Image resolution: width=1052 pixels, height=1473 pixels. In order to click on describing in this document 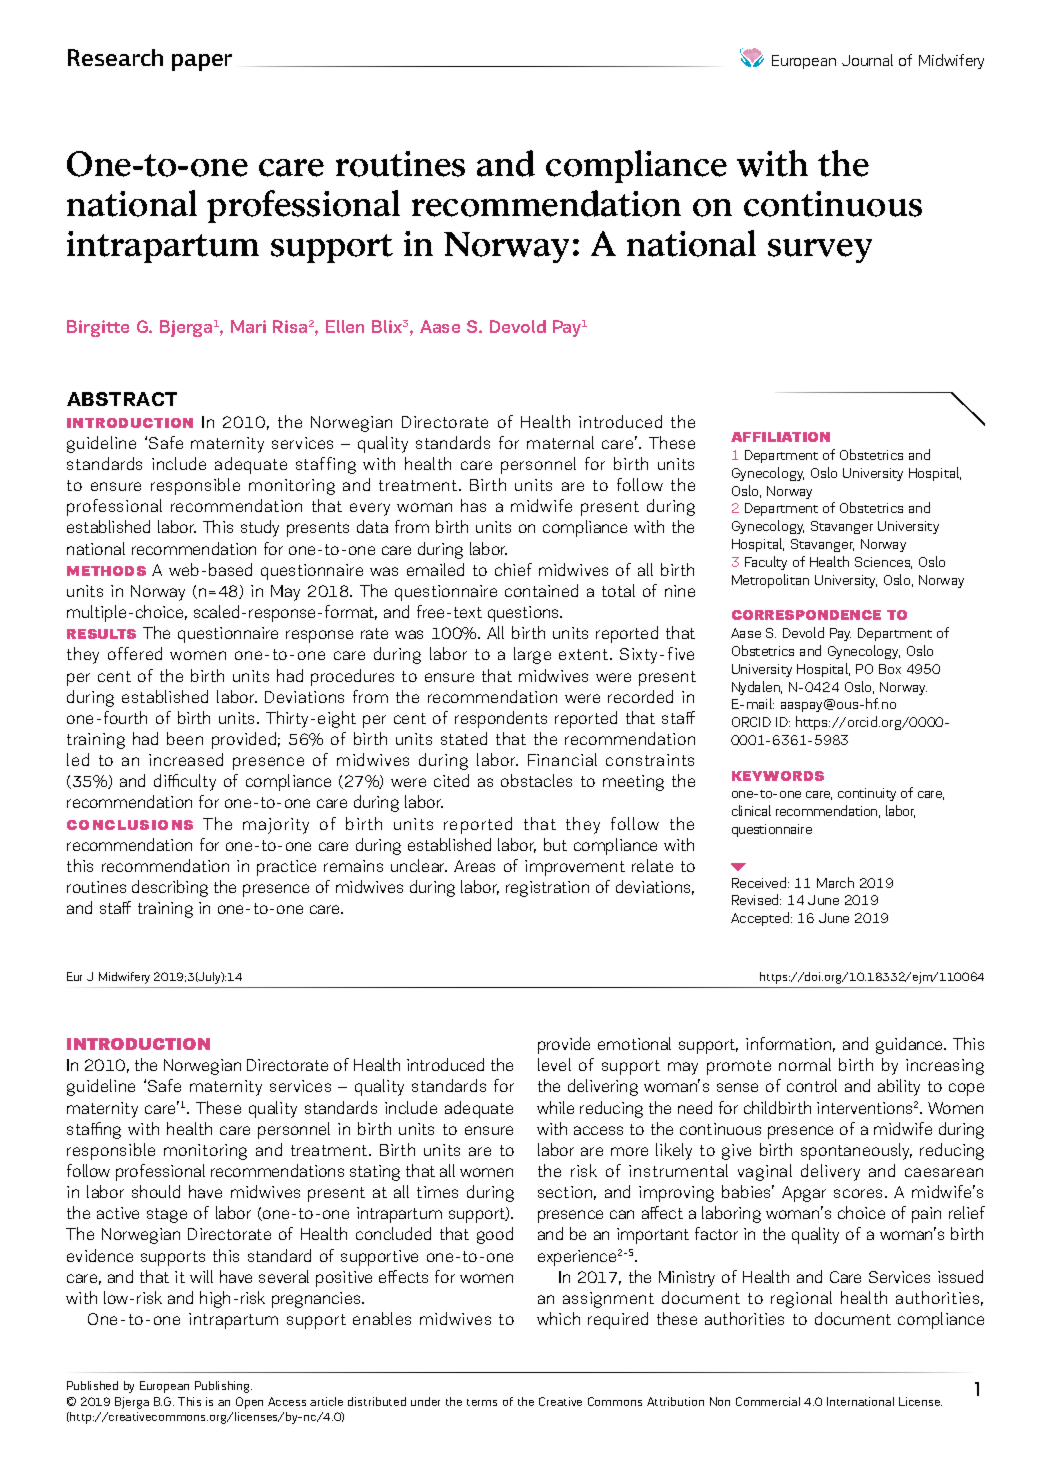, I will do `click(170, 888)`.
